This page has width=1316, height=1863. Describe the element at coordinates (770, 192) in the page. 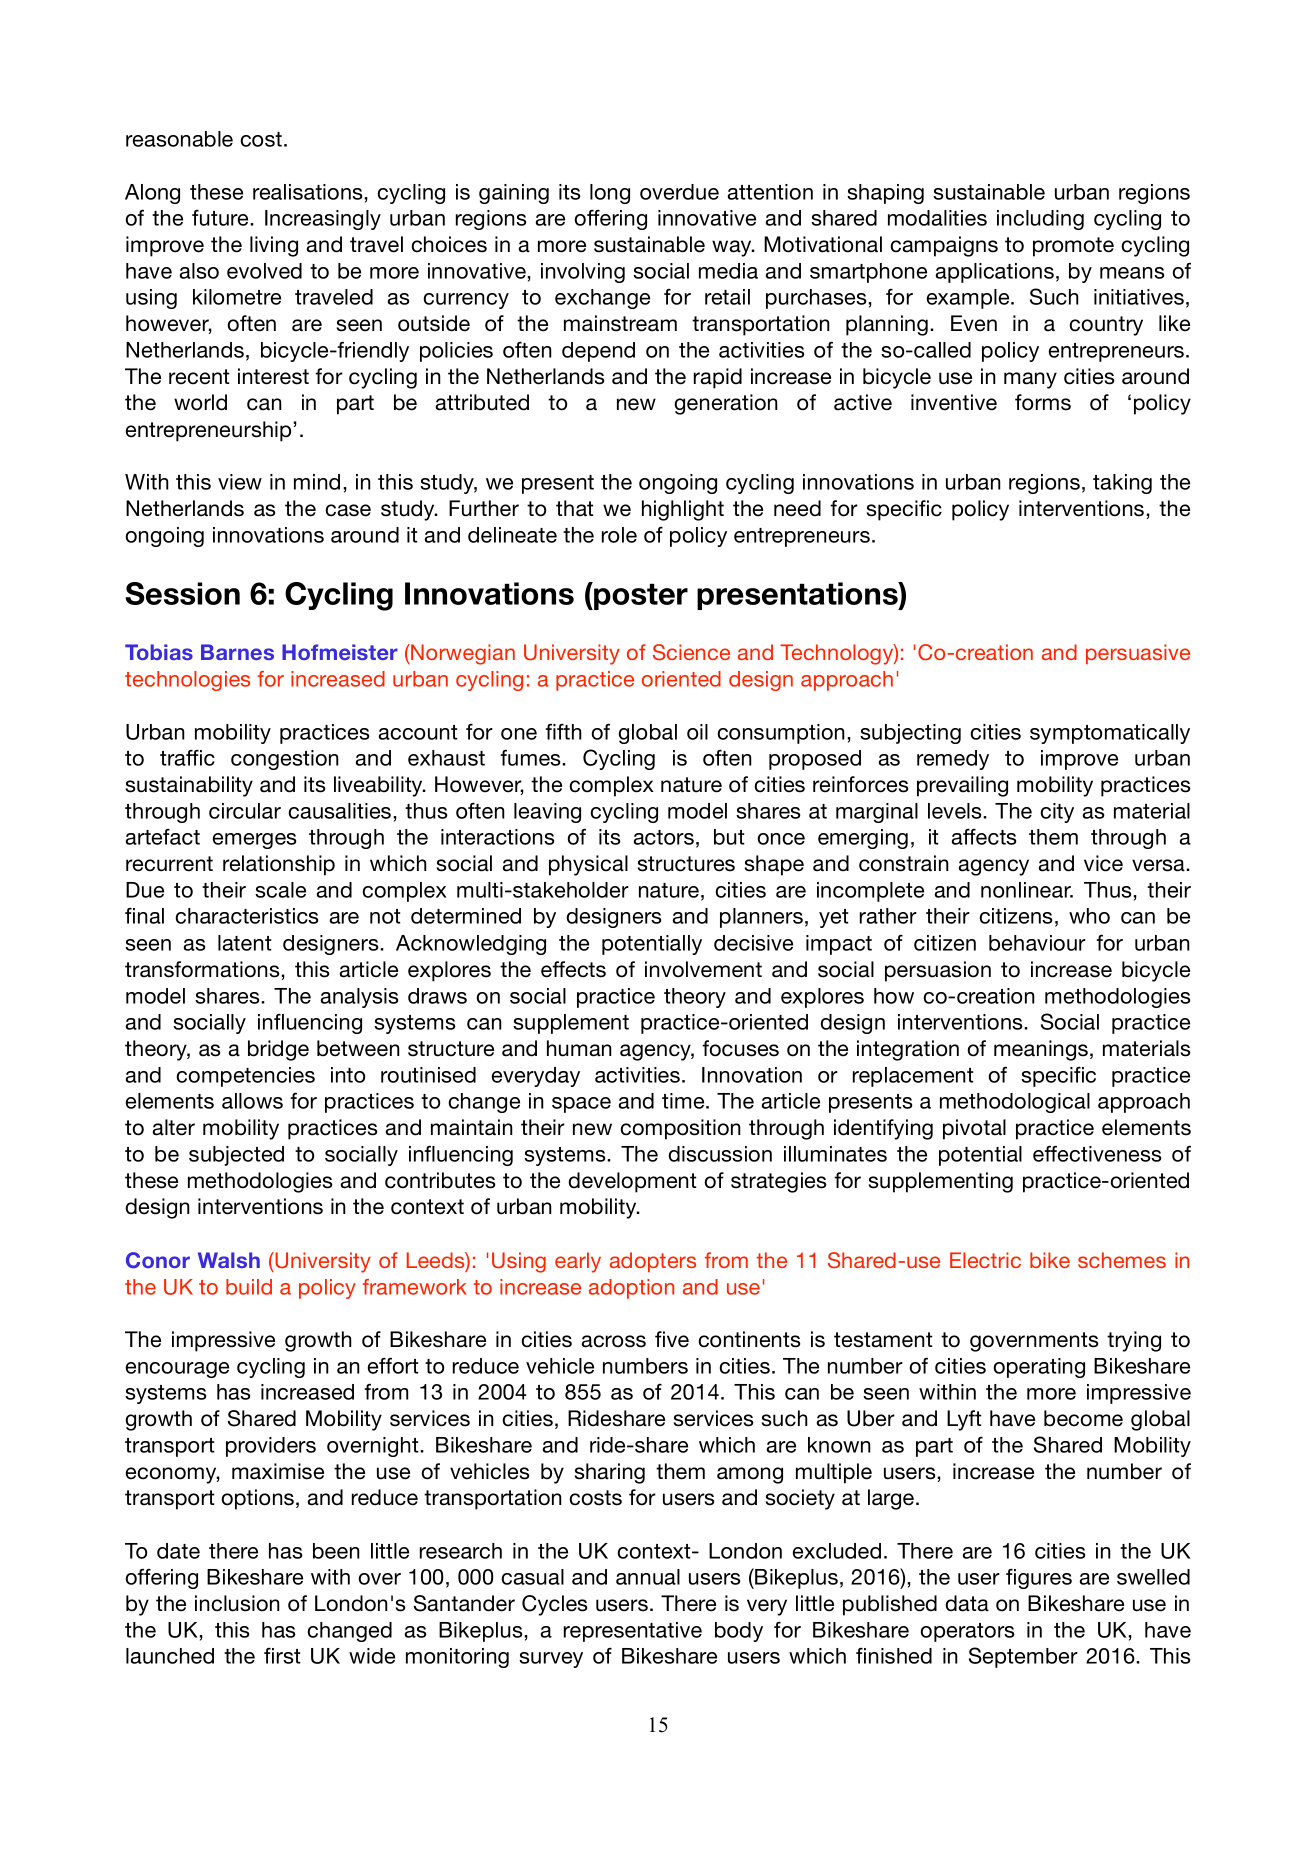

I see `attention` at that location.
